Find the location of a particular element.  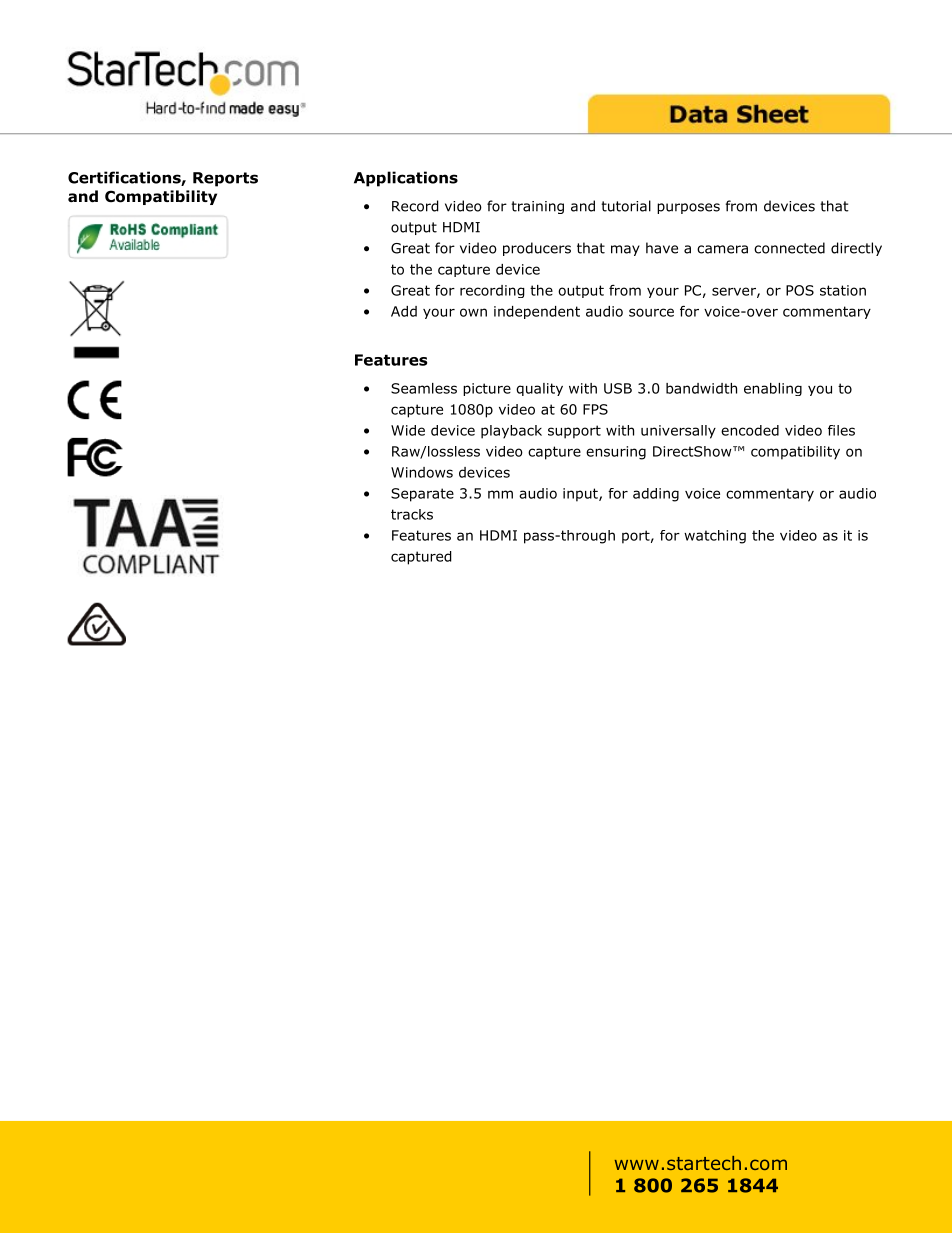

files is located at coordinates (841, 430).
